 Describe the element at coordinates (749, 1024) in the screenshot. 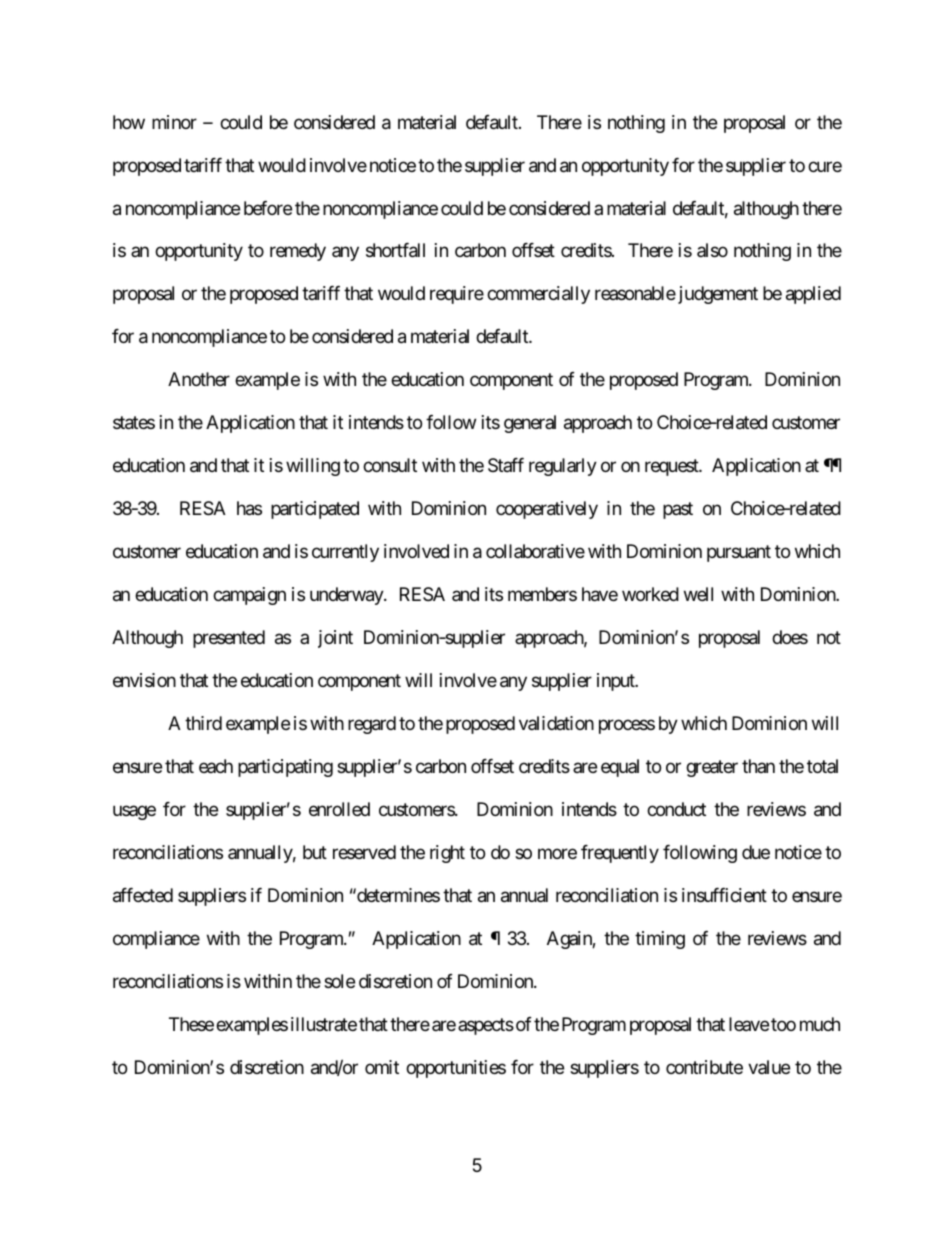

I see `leave` at that location.
